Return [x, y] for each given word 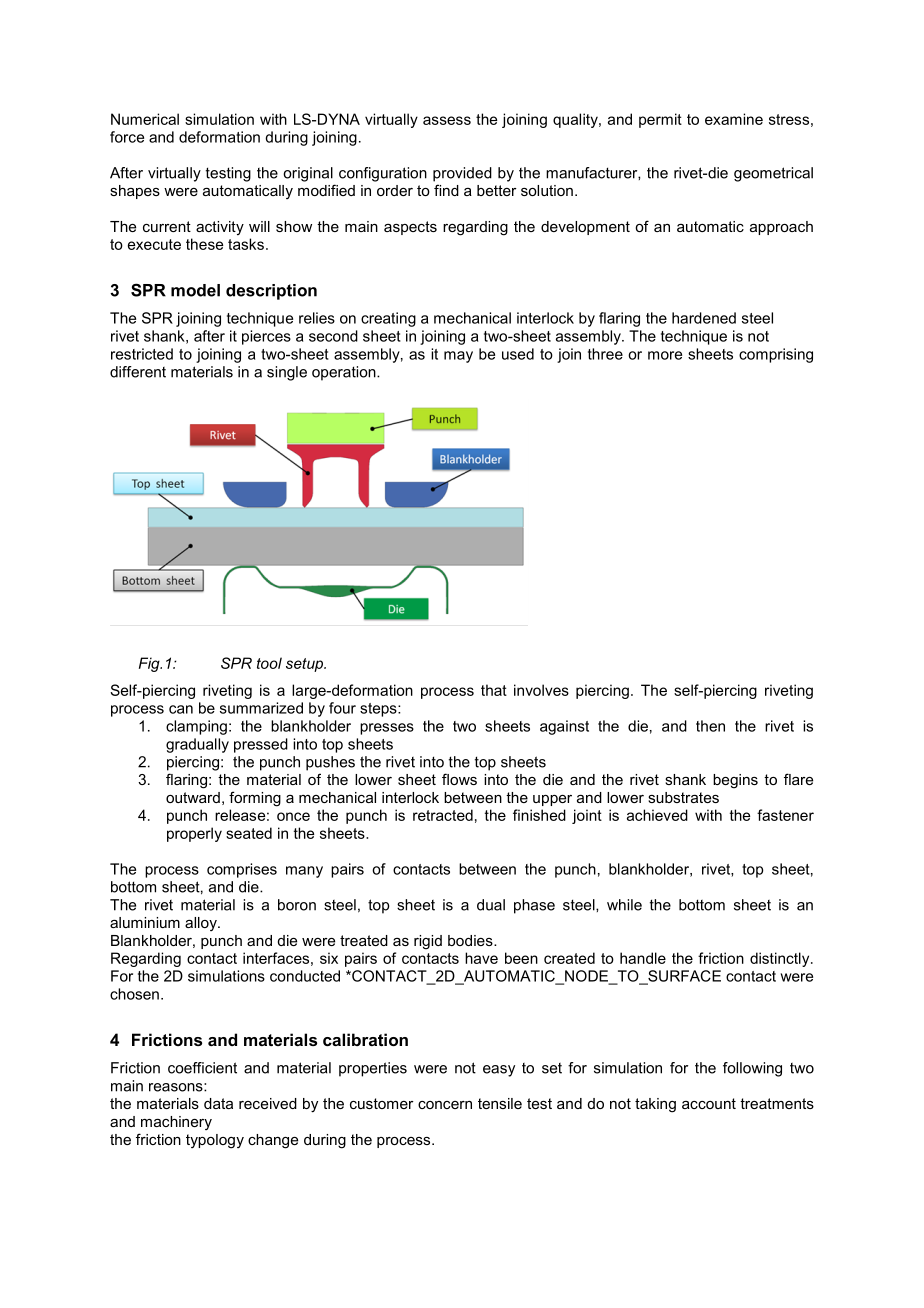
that [494, 690]
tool [269, 663]
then [710, 726]
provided [462, 174]
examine [734, 119]
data [218, 1103]
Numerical [145, 119]
